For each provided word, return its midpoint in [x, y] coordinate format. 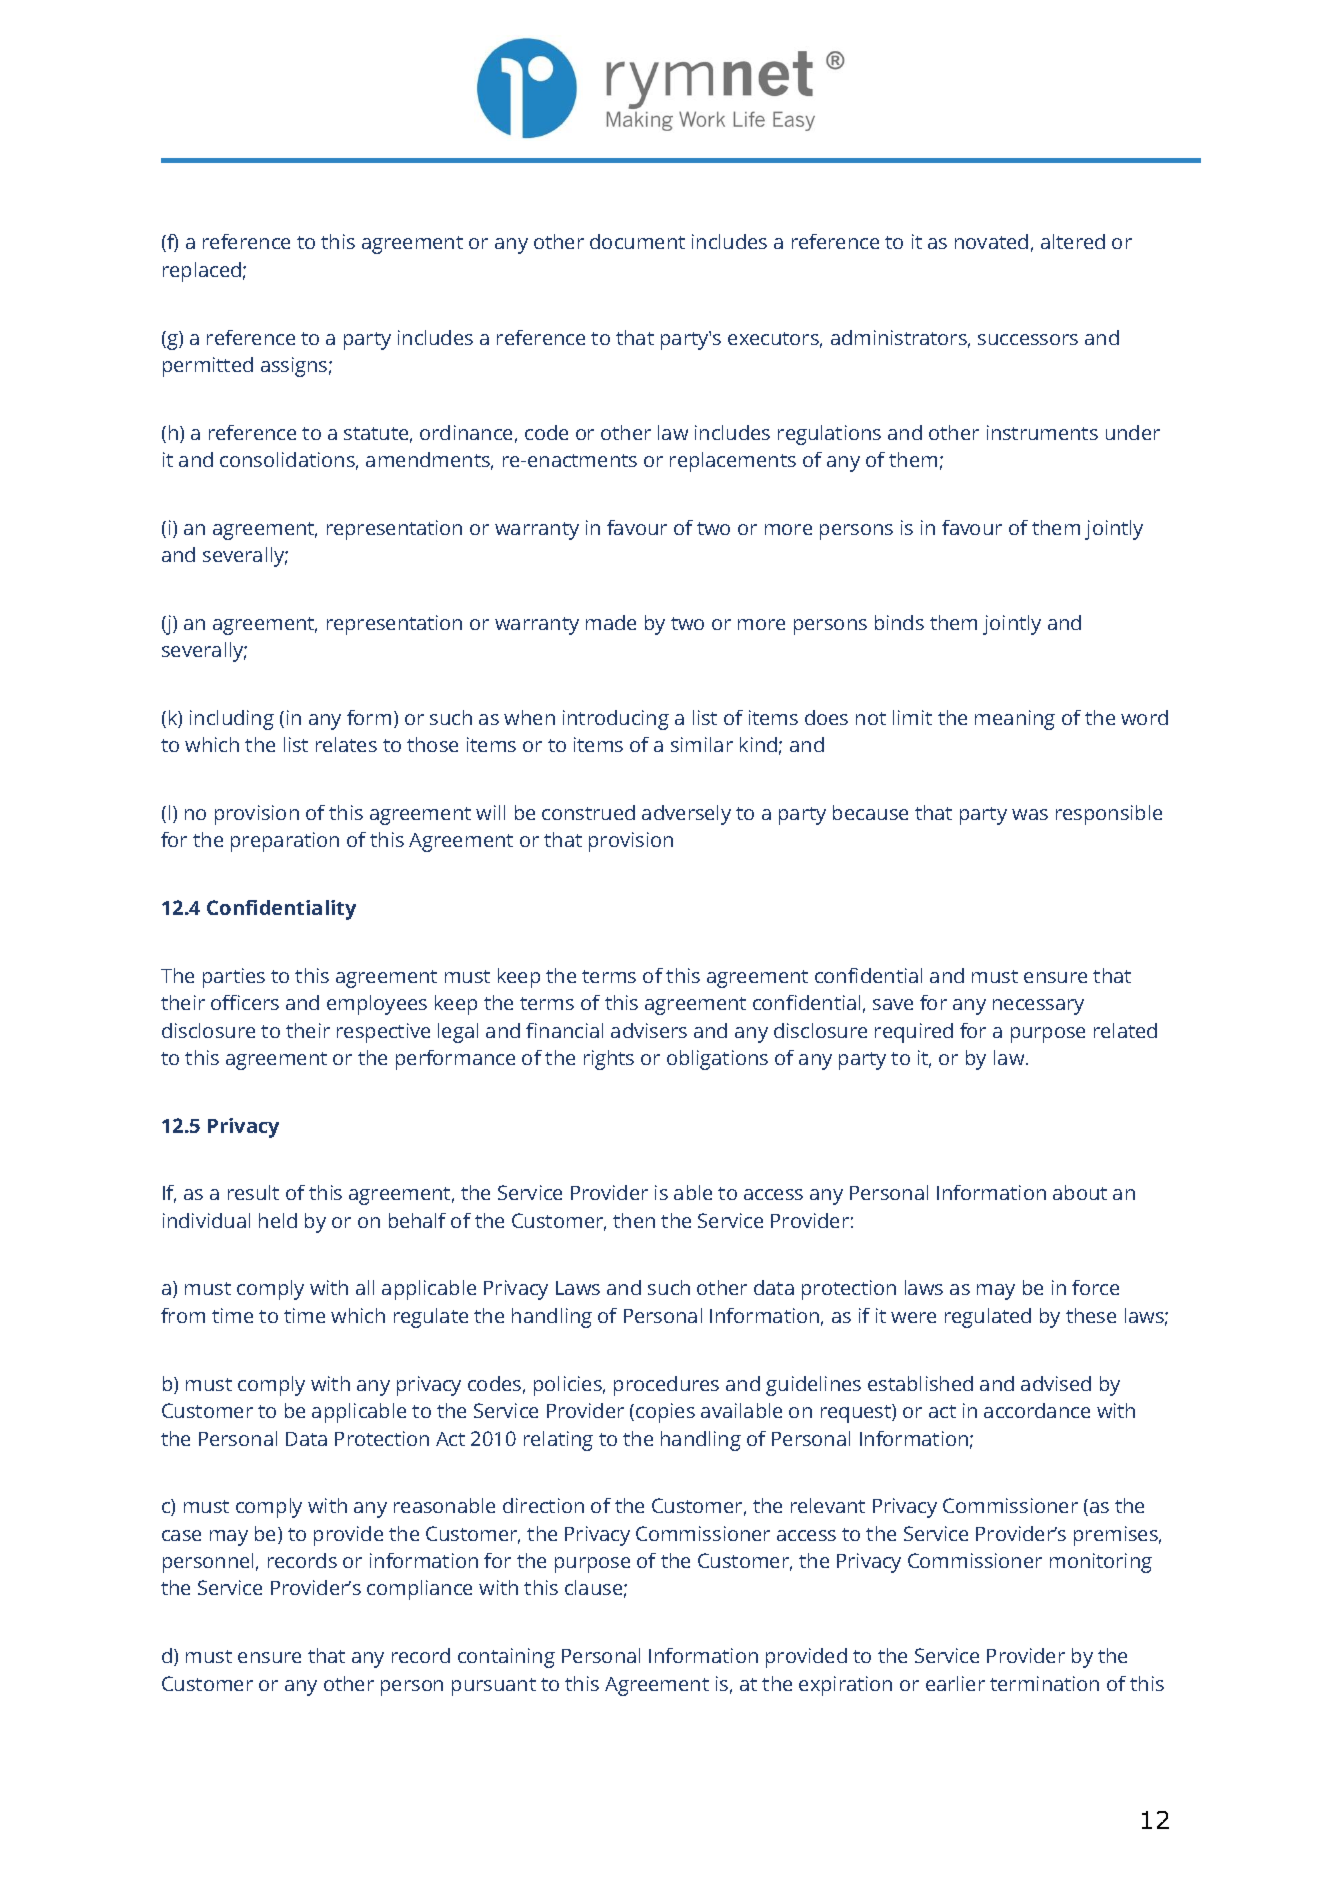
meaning [1015, 720]
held [278, 1220]
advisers [649, 1030]
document [637, 241]
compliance [419, 1590]
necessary [1038, 1007]
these [1091, 1315]
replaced [202, 272]
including [232, 720]
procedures [666, 1386]
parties [234, 978]
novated [991, 241]
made [611, 622]
